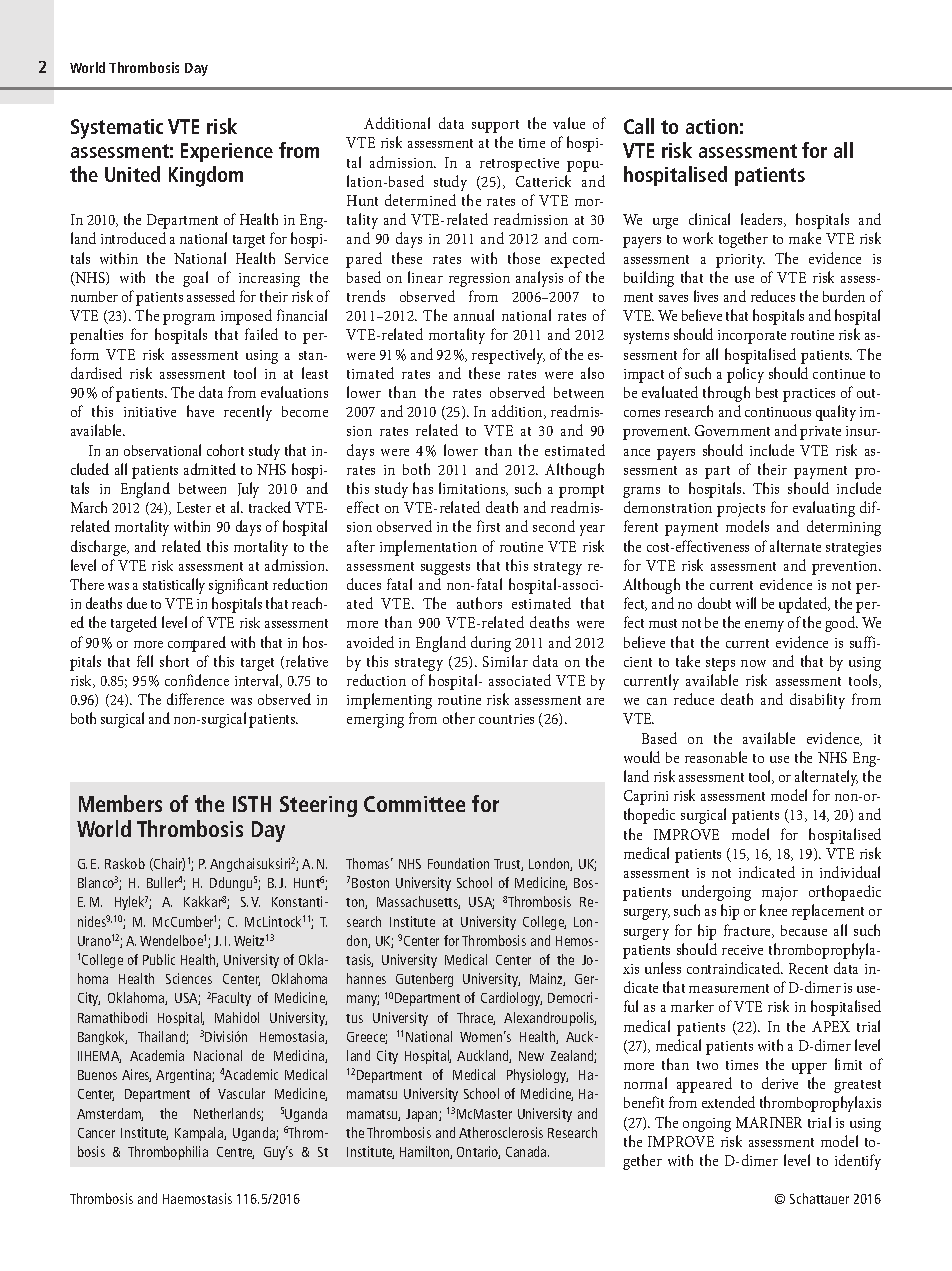 The width and height of the screenshot is (952, 1271). Describe the element at coordinates (495, 126) in the screenshot. I see `support` at that location.
